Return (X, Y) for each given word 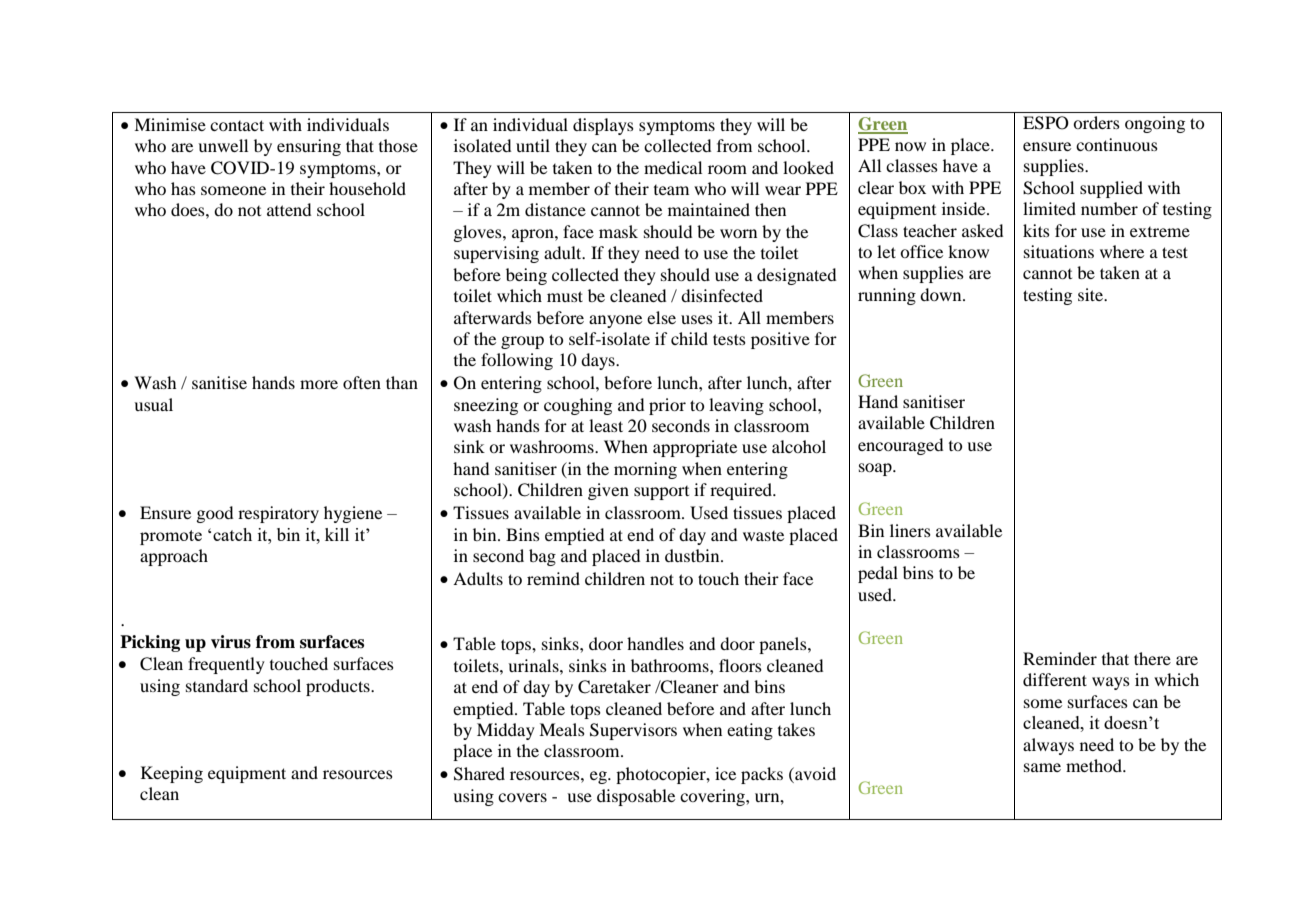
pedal (878, 574)
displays (603, 126)
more (319, 384)
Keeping (172, 774)
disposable (636, 797)
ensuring (309, 147)
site (1092, 294)
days (599, 361)
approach (174, 557)
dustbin (693, 555)
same (1042, 767)
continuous (1117, 144)
